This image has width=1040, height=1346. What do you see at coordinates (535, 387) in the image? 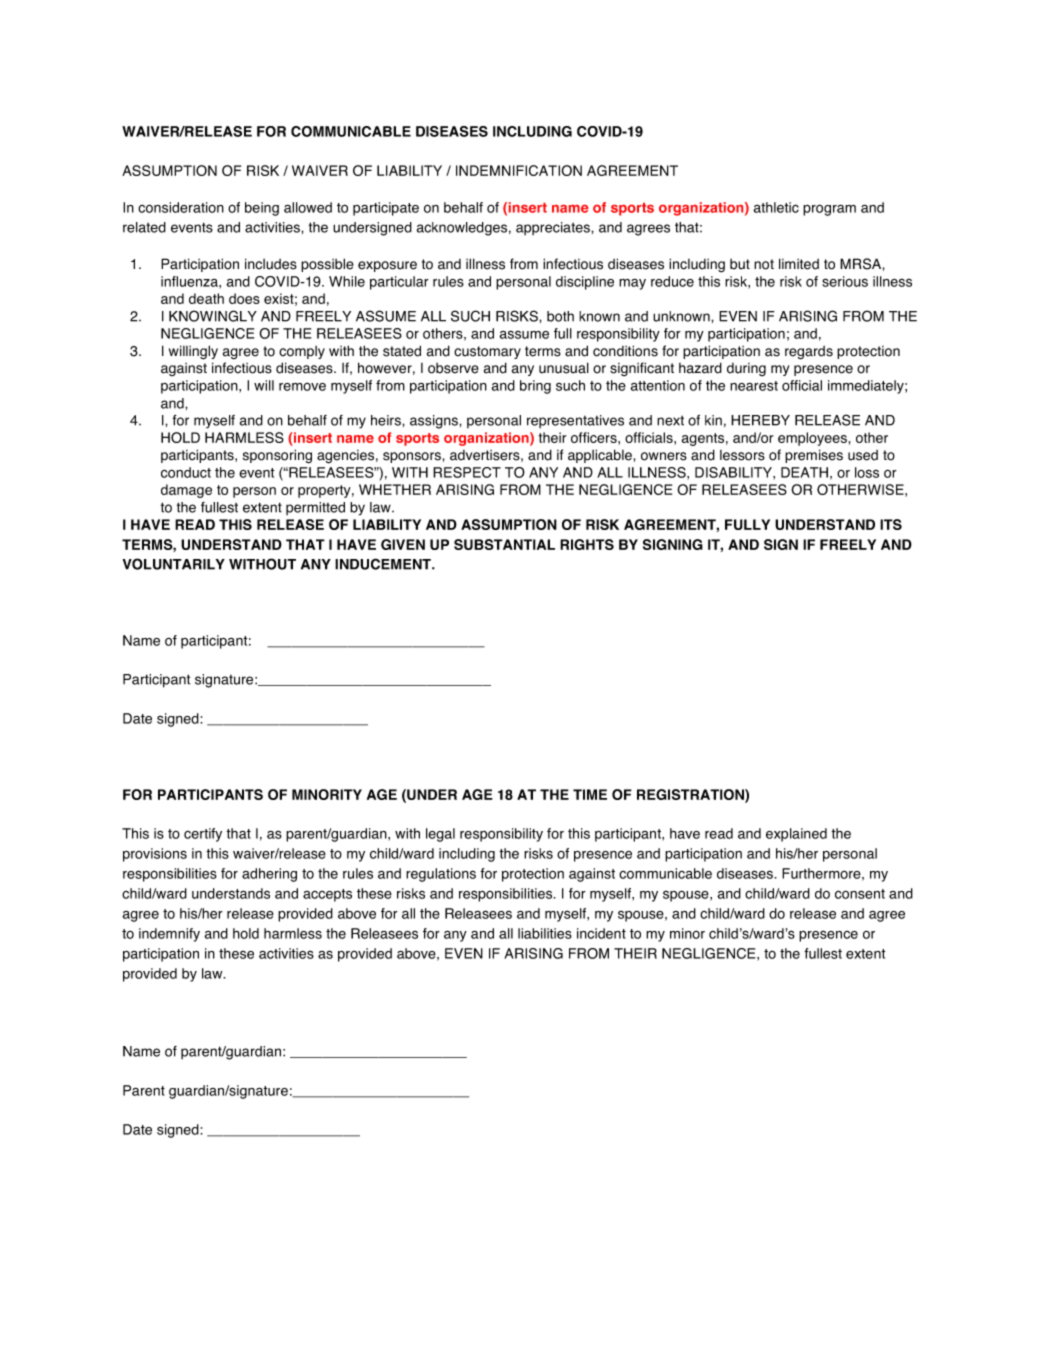
I see `bring` at bounding box center [535, 387].
